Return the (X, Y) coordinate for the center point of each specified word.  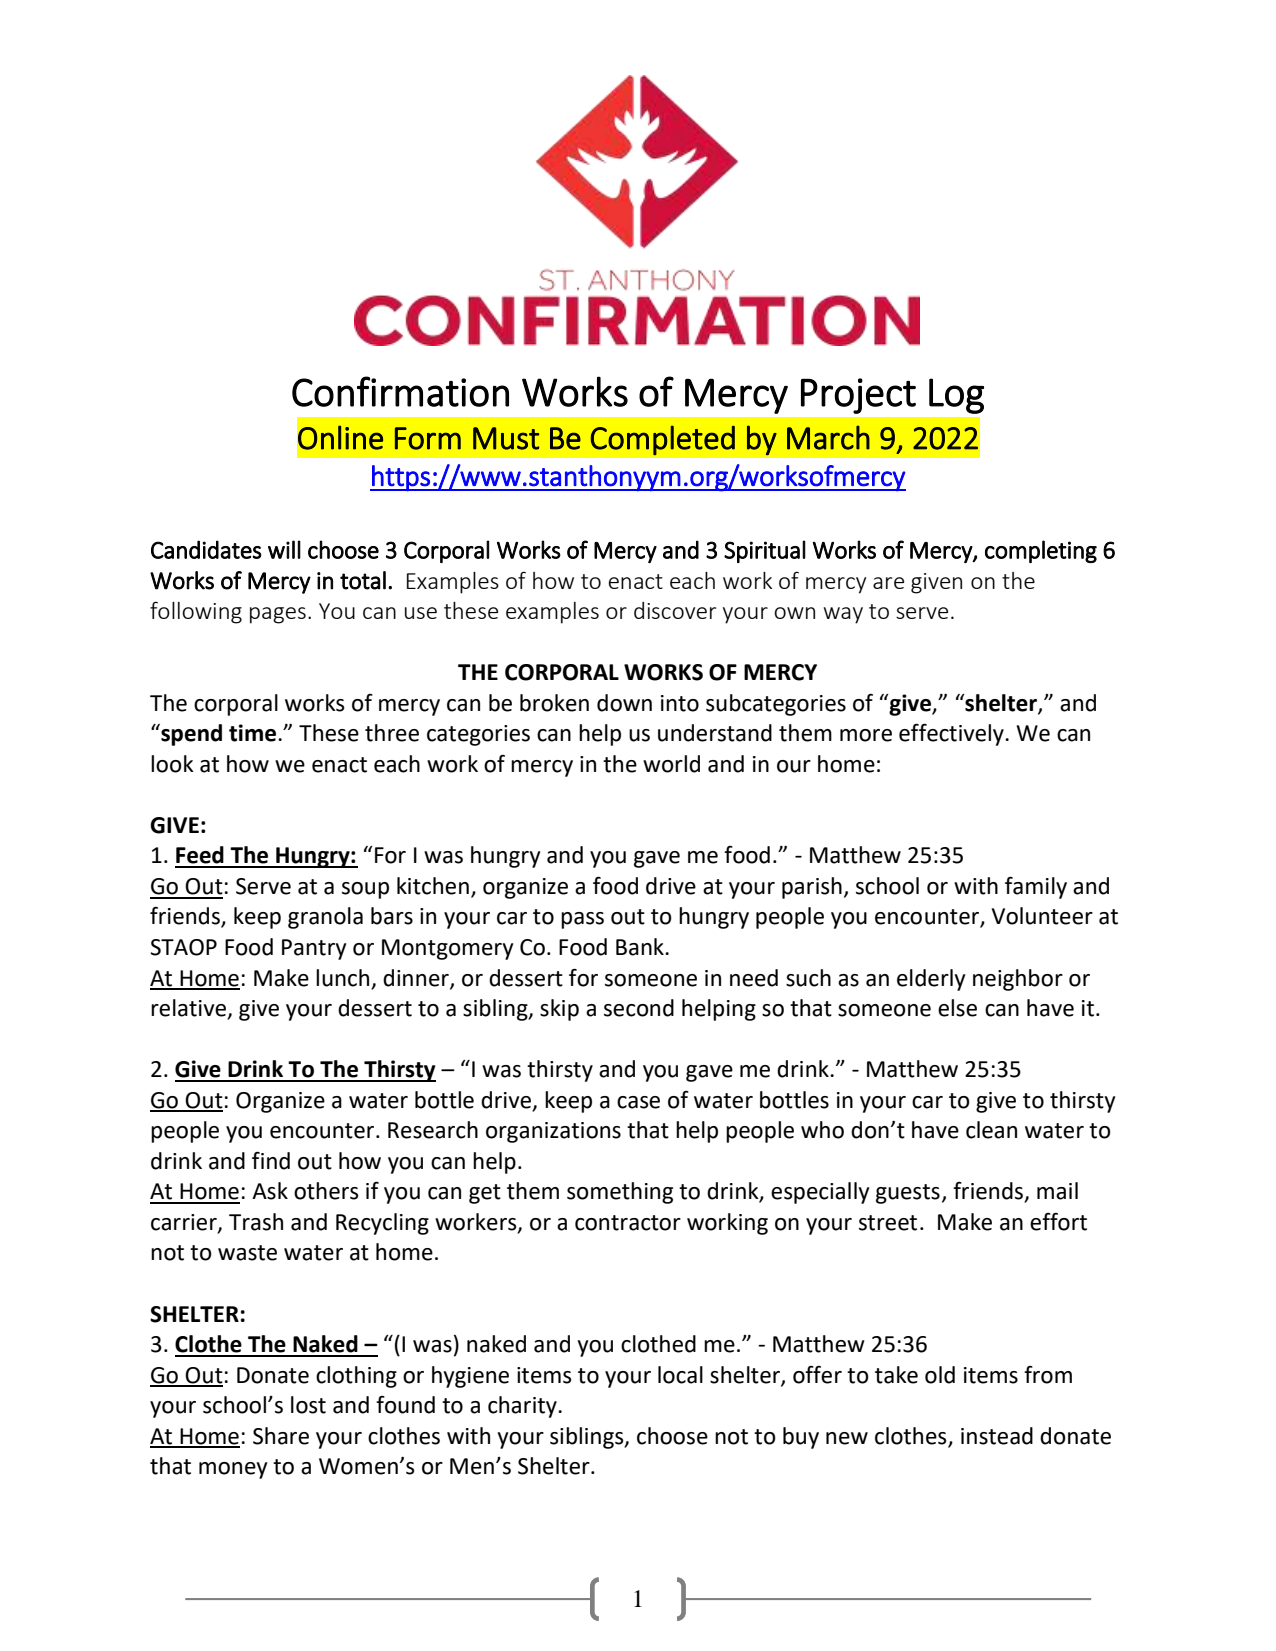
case (638, 1102)
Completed (663, 440)
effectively (952, 734)
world (671, 764)
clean (991, 1130)
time (252, 733)
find (271, 1160)
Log (956, 396)
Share (281, 1436)
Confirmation (400, 391)
